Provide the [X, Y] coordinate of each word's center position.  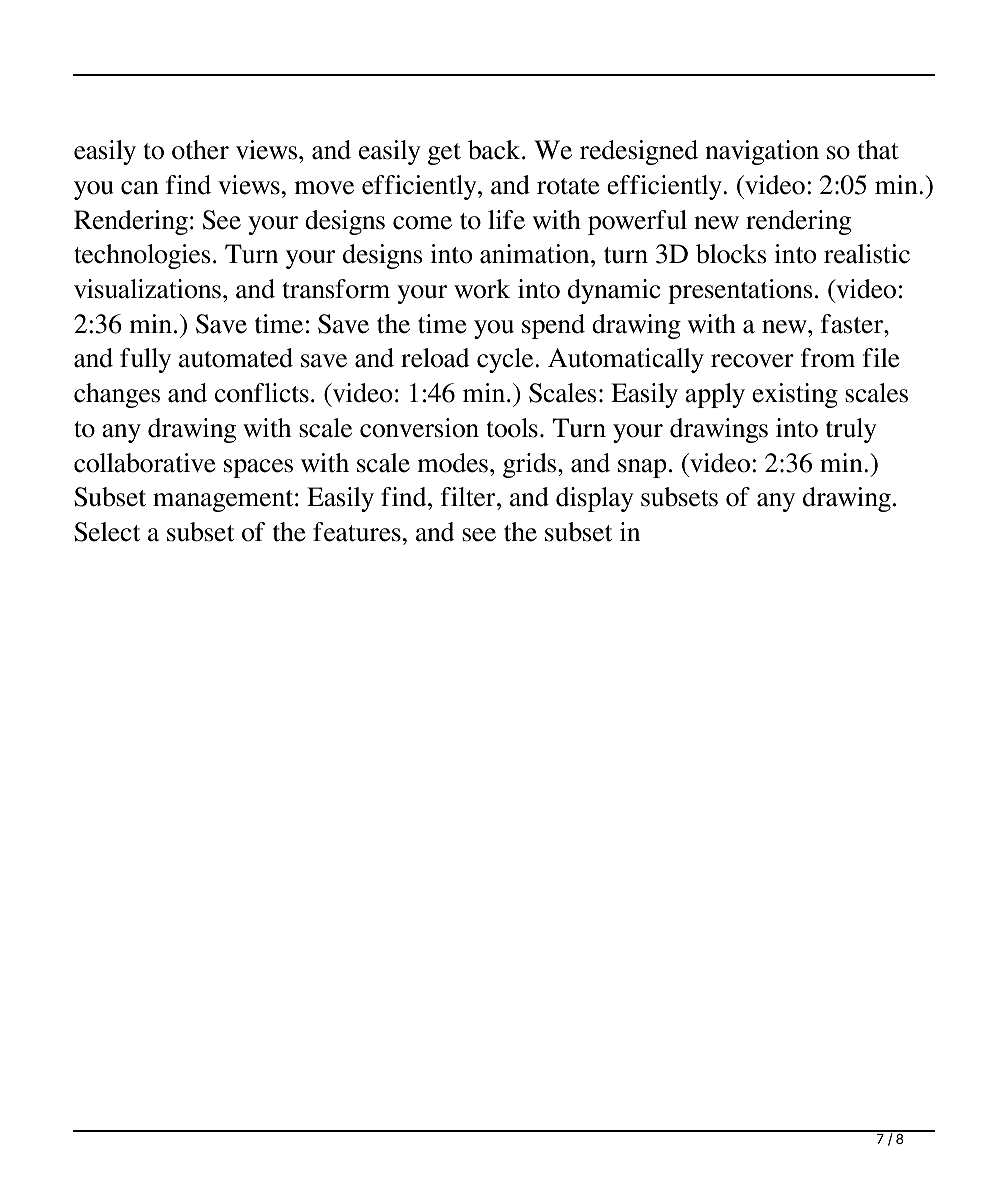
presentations [740, 291]
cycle [506, 360]
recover [752, 361]
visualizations [147, 289]
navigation [762, 152]
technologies [142, 256]
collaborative [145, 463]
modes [452, 463]
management [224, 501]
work [482, 289]
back [495, 150]
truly [851, 430]
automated [236, 358]
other [200, 150]
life [506, 220]
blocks [731, 254]
